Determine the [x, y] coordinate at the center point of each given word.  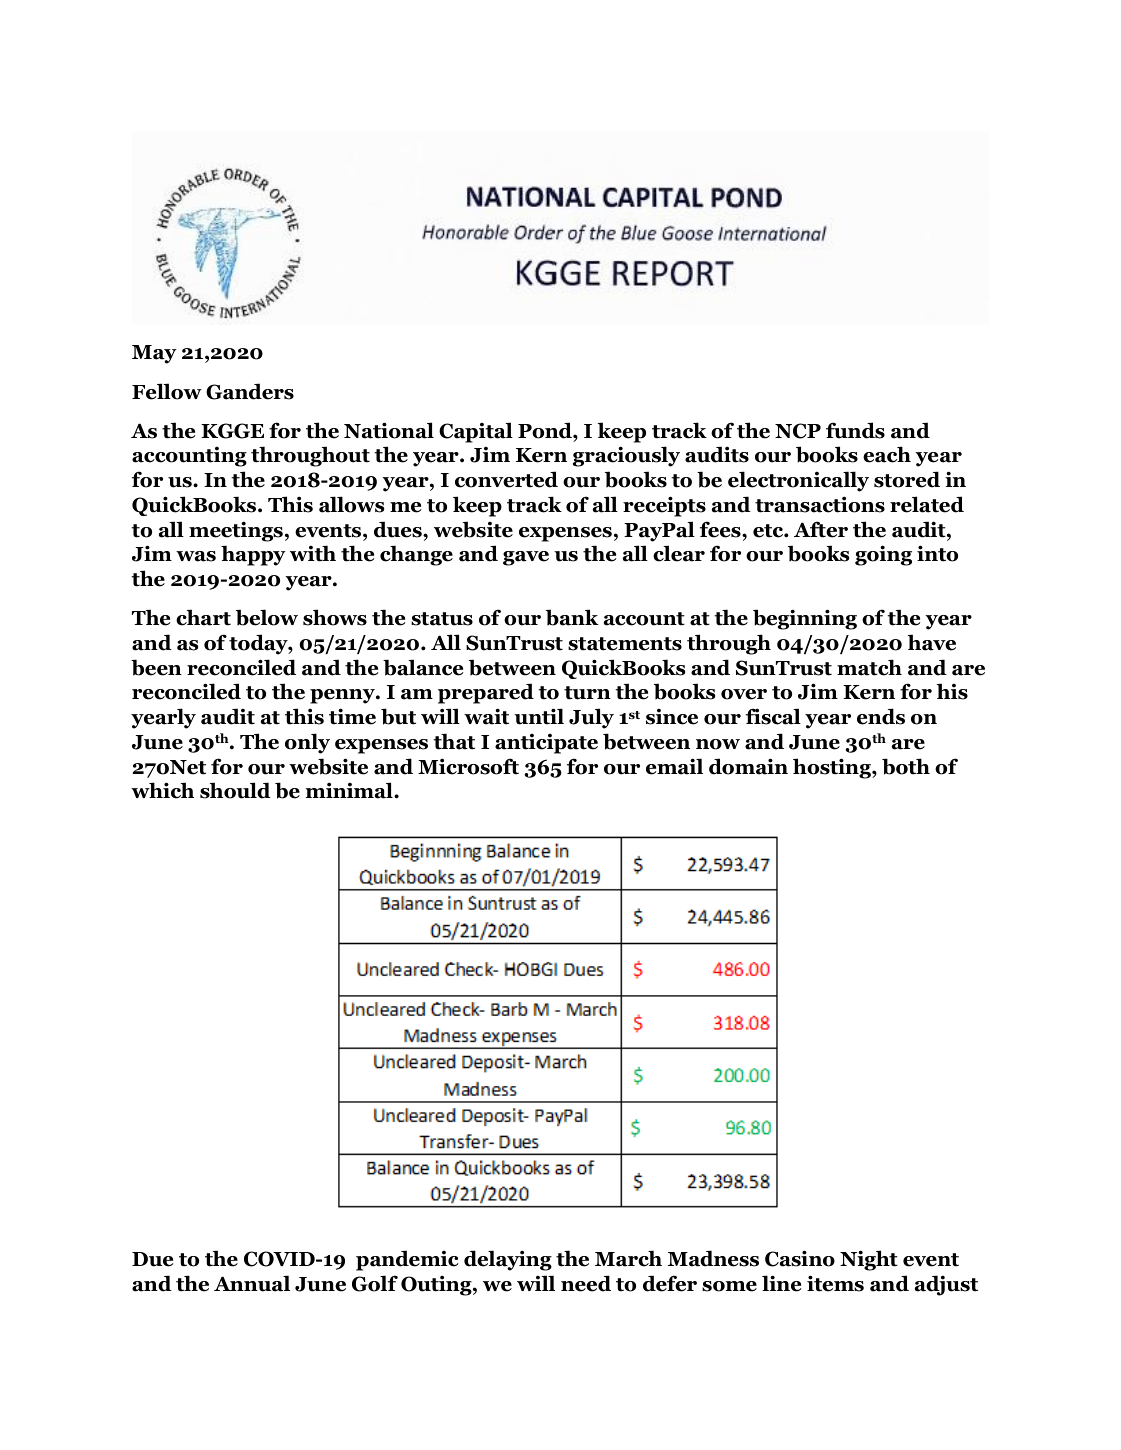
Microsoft [468, 766]
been [156, 667]
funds [855, 430]
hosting [833, 768]
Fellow [167, 391]
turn [587, 693]
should [235, 790]
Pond [546, 430]
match [869, 667]
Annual [252, 1283]
